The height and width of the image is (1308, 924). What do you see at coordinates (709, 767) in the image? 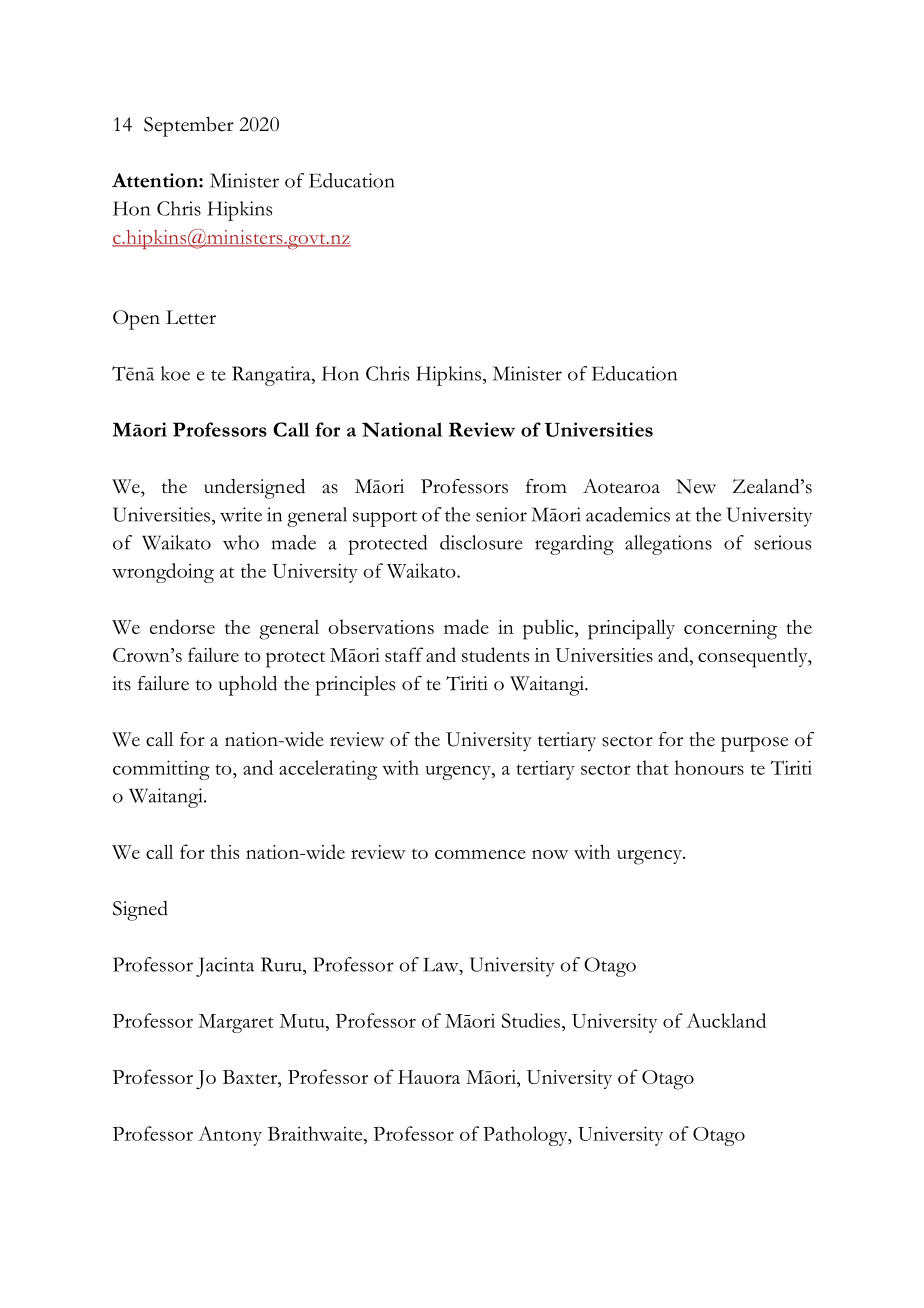
I see `honours` at bounding box center [709, 767].
